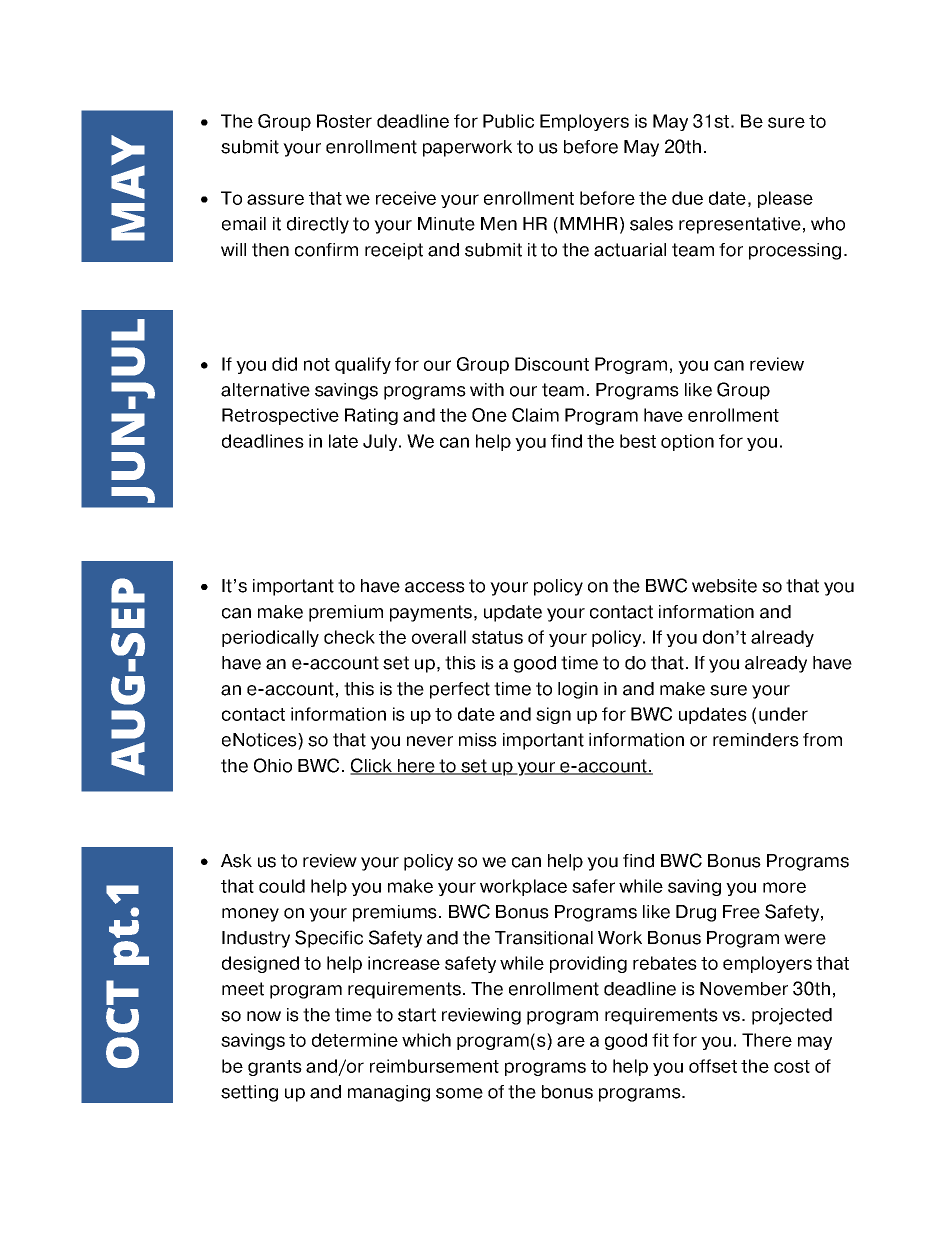 The image size is (952, 1233). What do you see at coordinates (344, 121) in the screenshot?
I see `Roster` at bounding box center [344, 121].
